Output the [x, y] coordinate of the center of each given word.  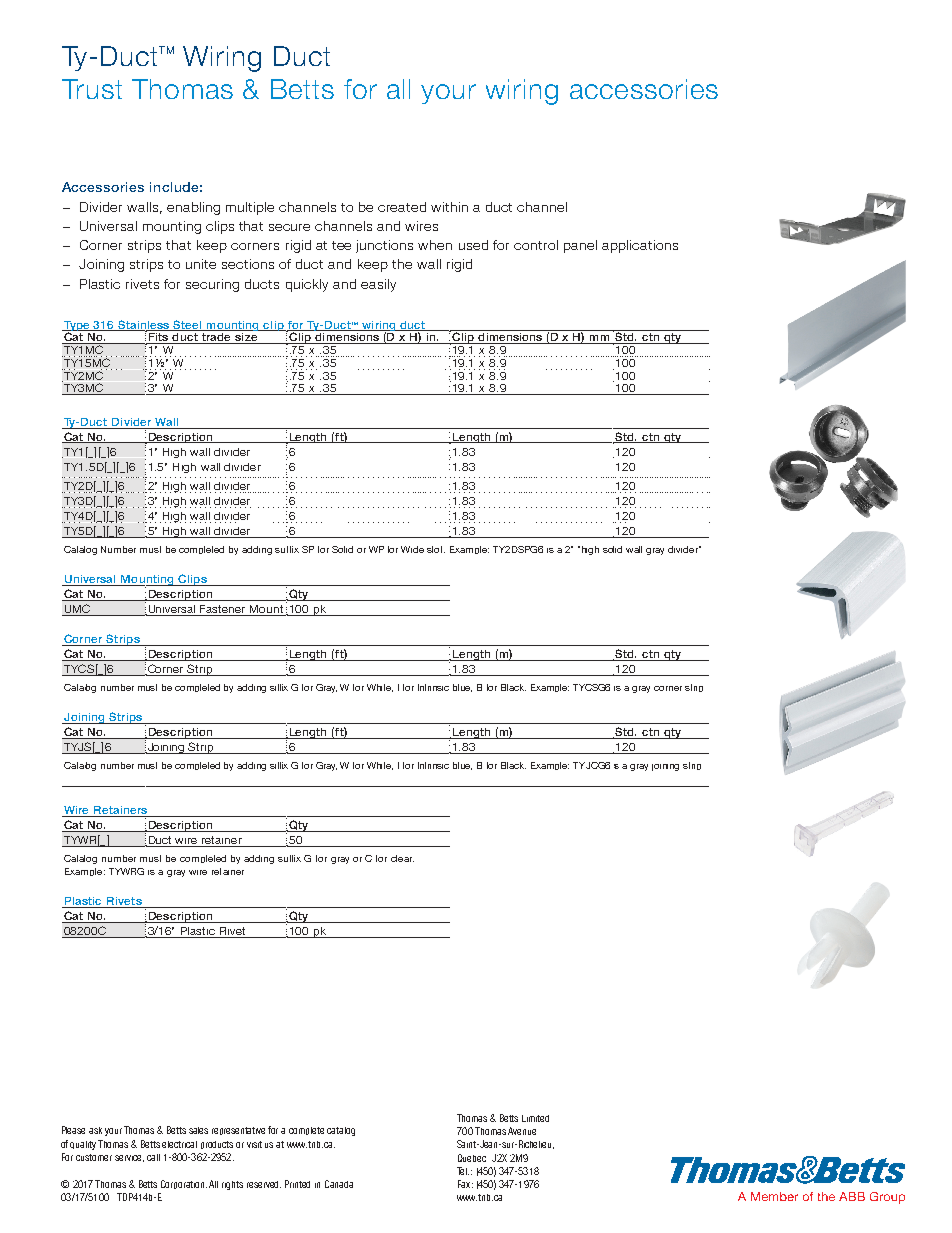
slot [436, 549]
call [153, 1157]
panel [580, 246]
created [402, 207]
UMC [77, 610]
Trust [92, 89]
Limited [535, 1118]
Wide [412, 549]
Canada [339, 1184]
